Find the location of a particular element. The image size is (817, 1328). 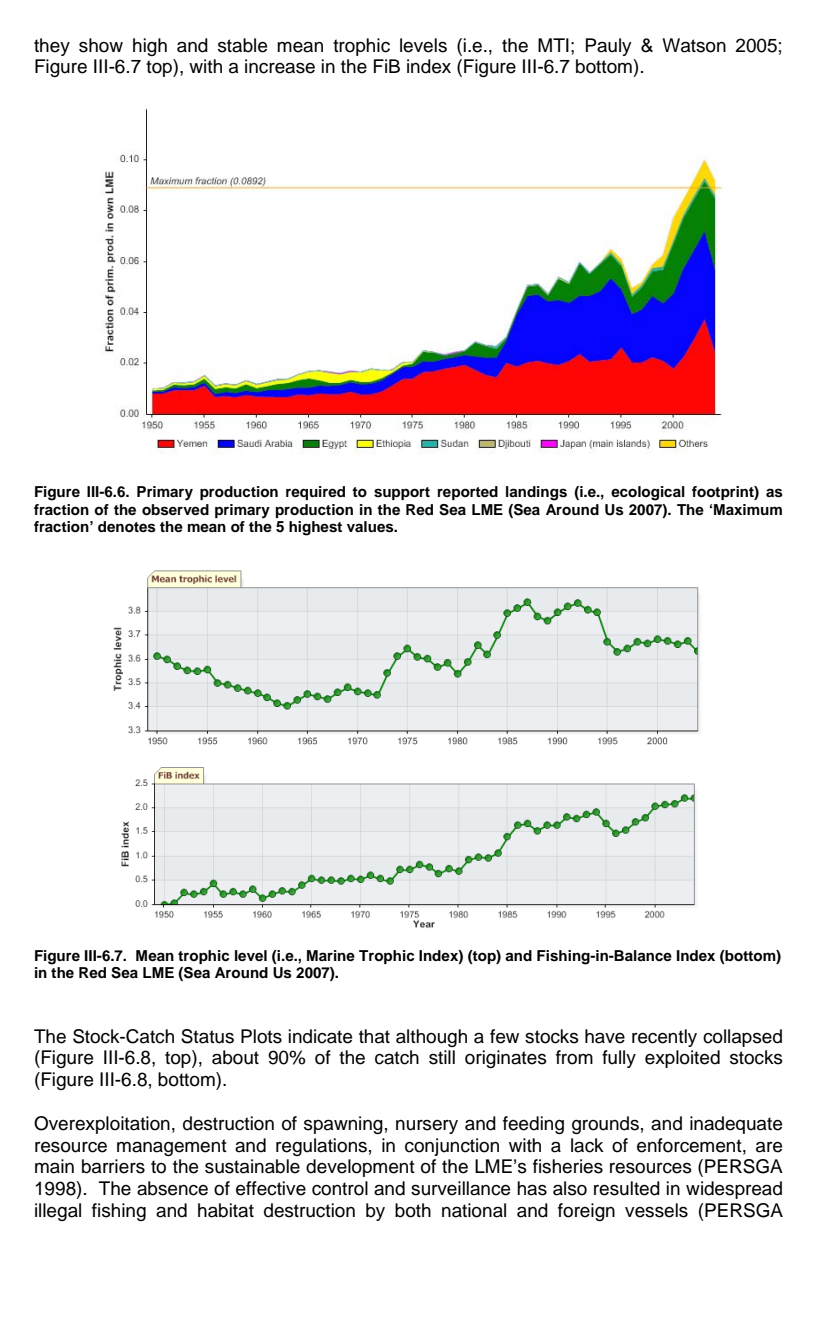

vessels is located at coordinates (656, 1210).
